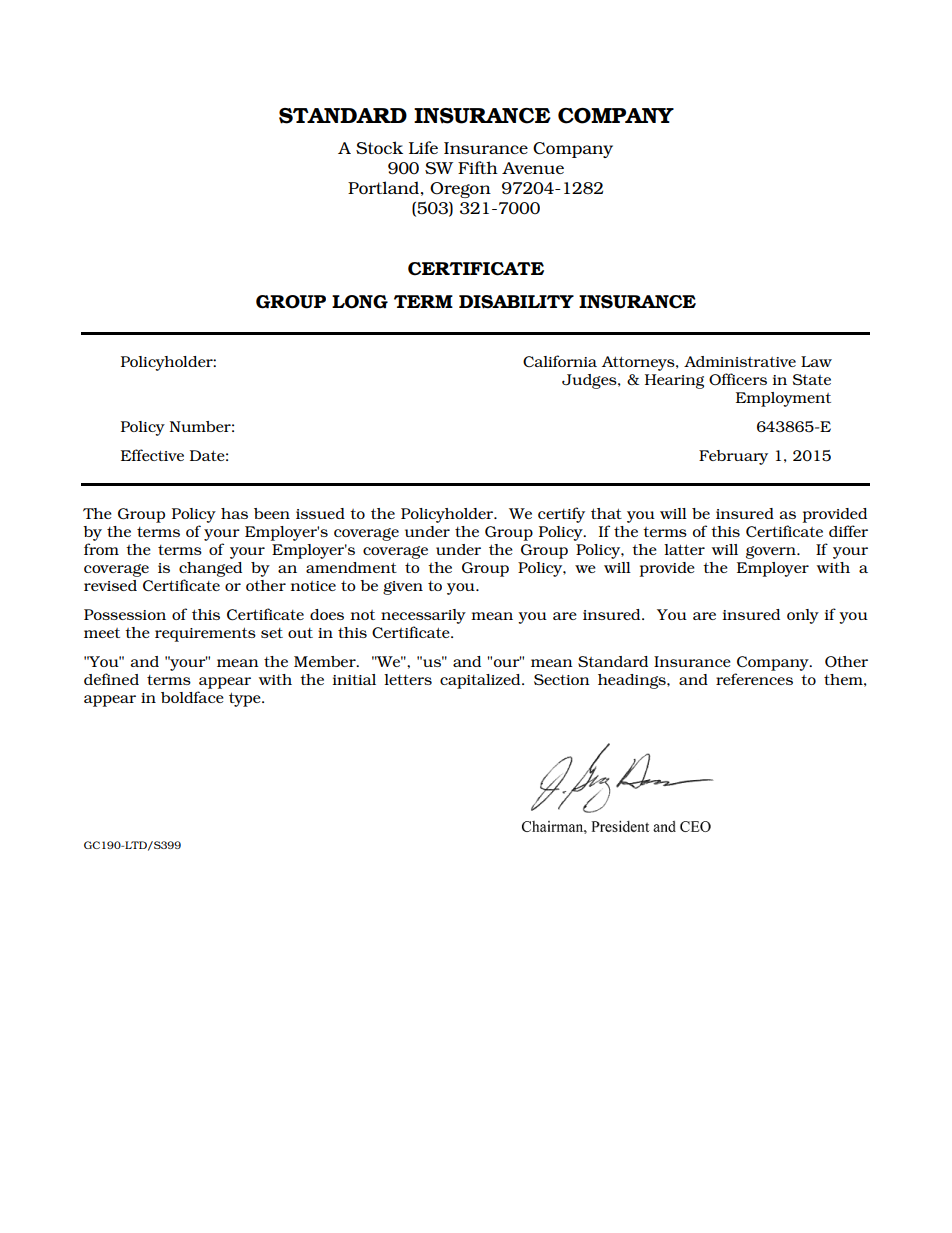  I want to click on boldface, so click(192, 697).
